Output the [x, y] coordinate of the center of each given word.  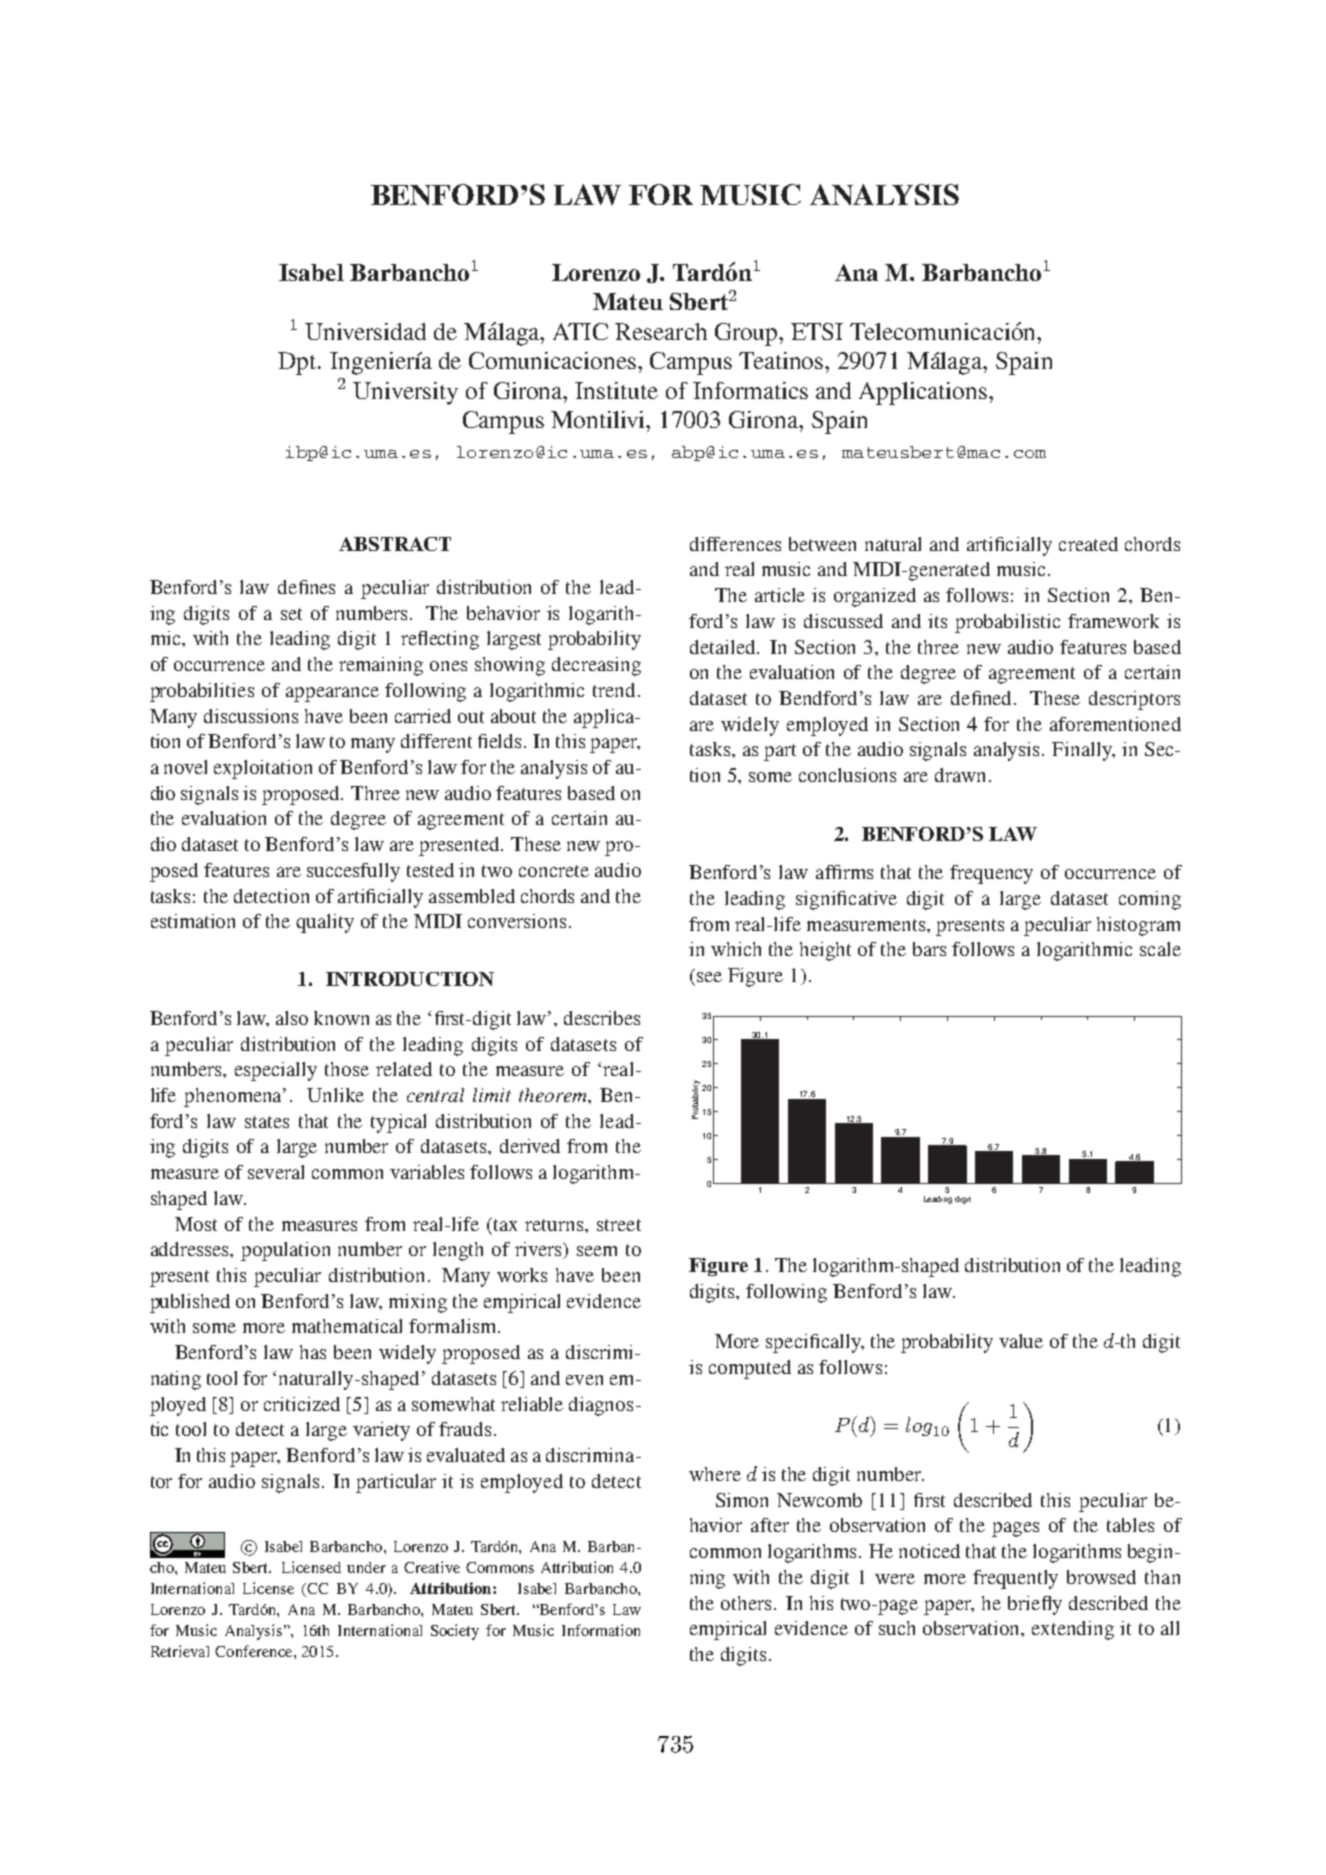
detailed [724, 647]
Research [661, 331]
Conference [255, 1651]
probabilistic [1007, 623]
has [313, 1352]
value [1021, 1341]
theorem [554, 1095]
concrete [554, 871]
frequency [991, 874]
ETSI [817, 331]
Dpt [297, 363]
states [267, 1122]
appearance [332, 694]
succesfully [353, 872]
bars [929, 949]
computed [750, 1369]
